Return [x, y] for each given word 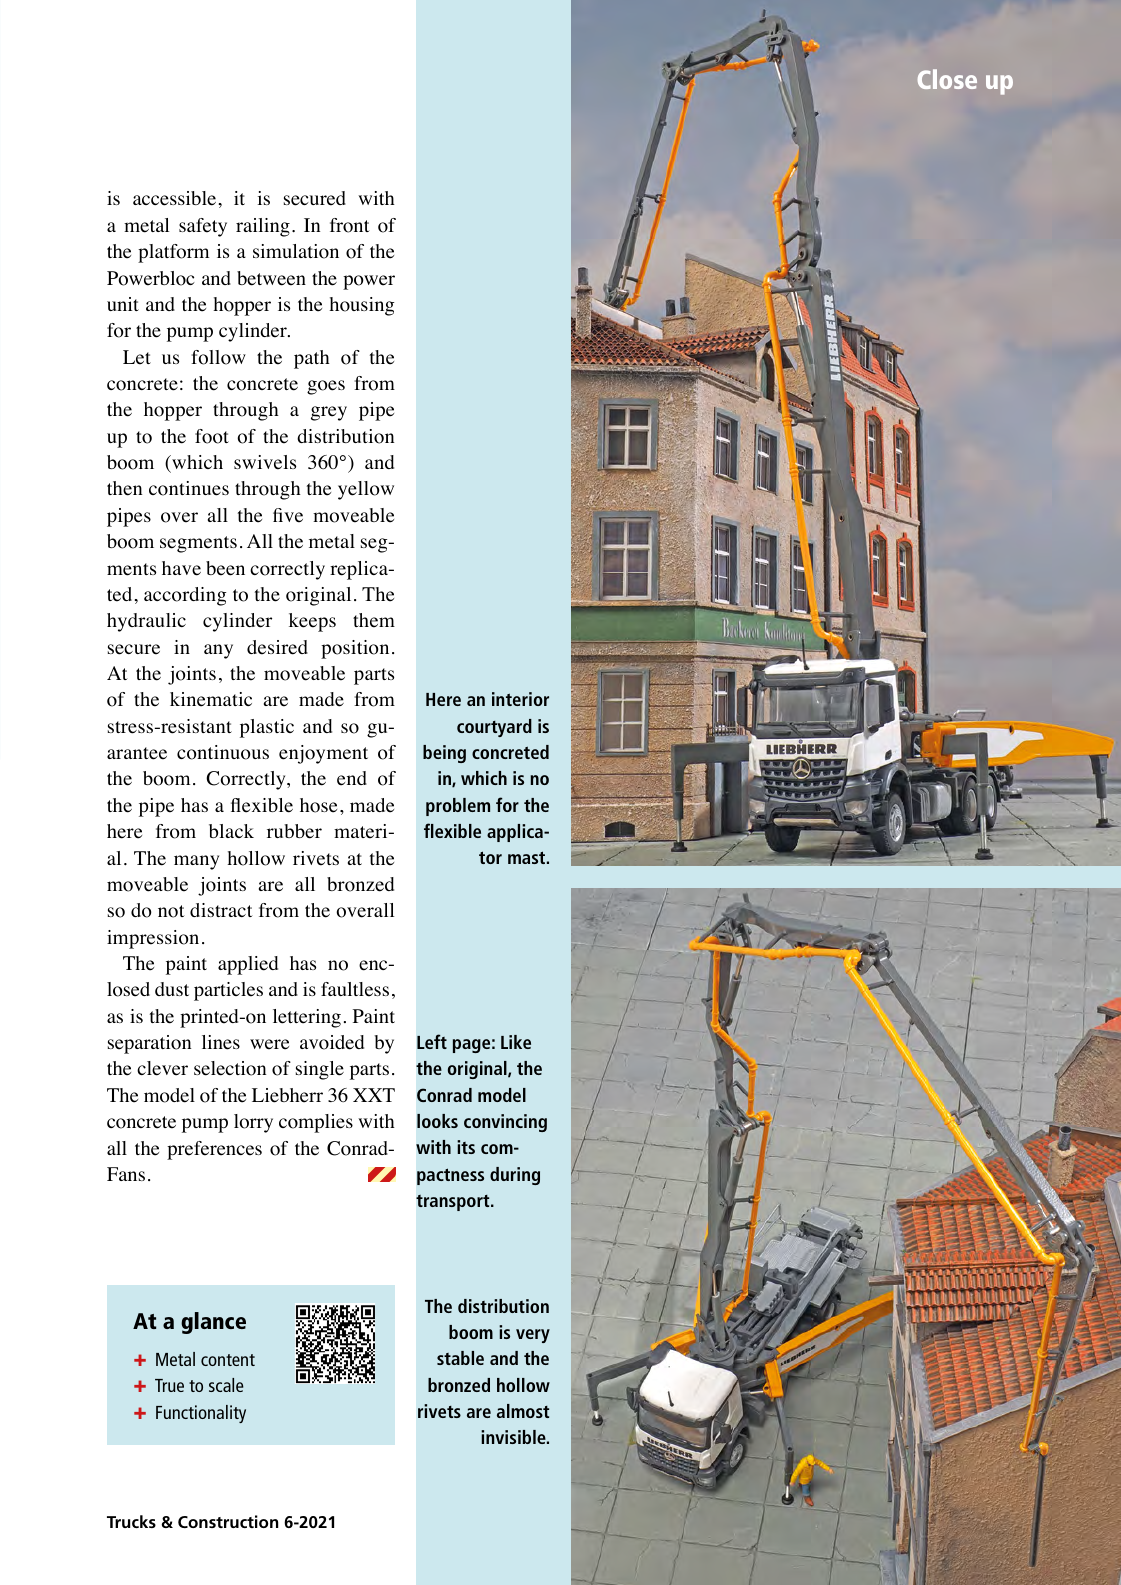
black [231, 831]
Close [947, 79]
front [350, 225]
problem [458, 807]
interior [520, 699]
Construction [228, 1521]
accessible [176, 198]
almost [523, 1411]
